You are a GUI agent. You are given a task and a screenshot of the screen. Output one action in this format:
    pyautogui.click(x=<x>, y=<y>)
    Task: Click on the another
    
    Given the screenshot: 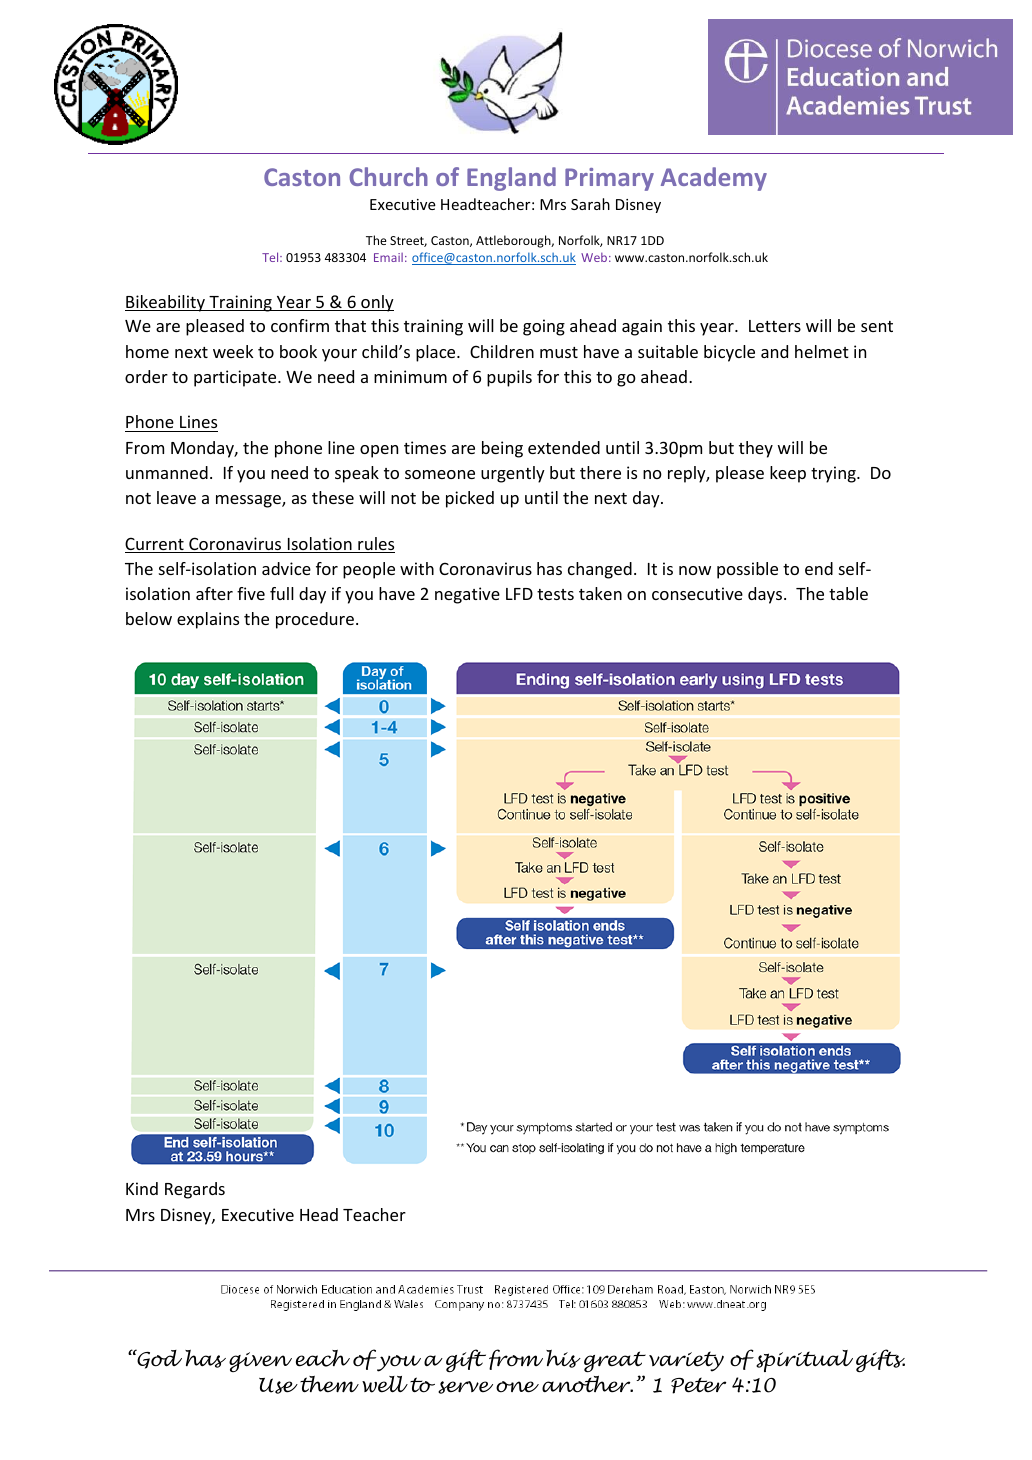 What is the action you would take?
    pyautogui.click(x=587, y=1384)
